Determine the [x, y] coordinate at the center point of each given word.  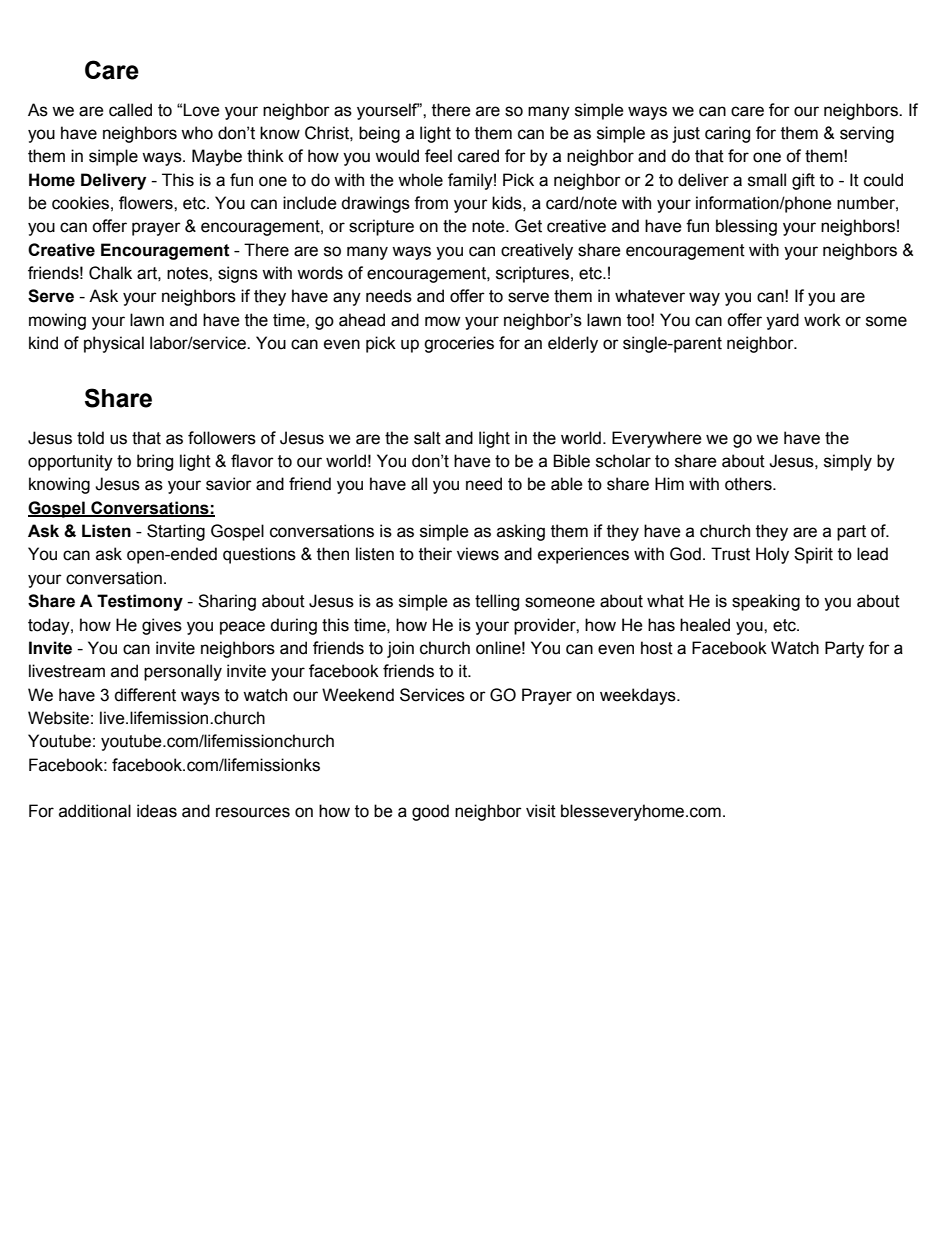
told [90, 438]
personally [183, 672]
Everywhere [657, 439]
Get [528, 226]
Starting [176, 532]
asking [521, 532]
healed [705, 625]
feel [438, 156]
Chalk [110, 273]
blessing [746, 227]
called [130, 110]
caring [727, 134]
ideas [157, 811]
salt [427, 438]
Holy [772, 555]
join [400, 649]
